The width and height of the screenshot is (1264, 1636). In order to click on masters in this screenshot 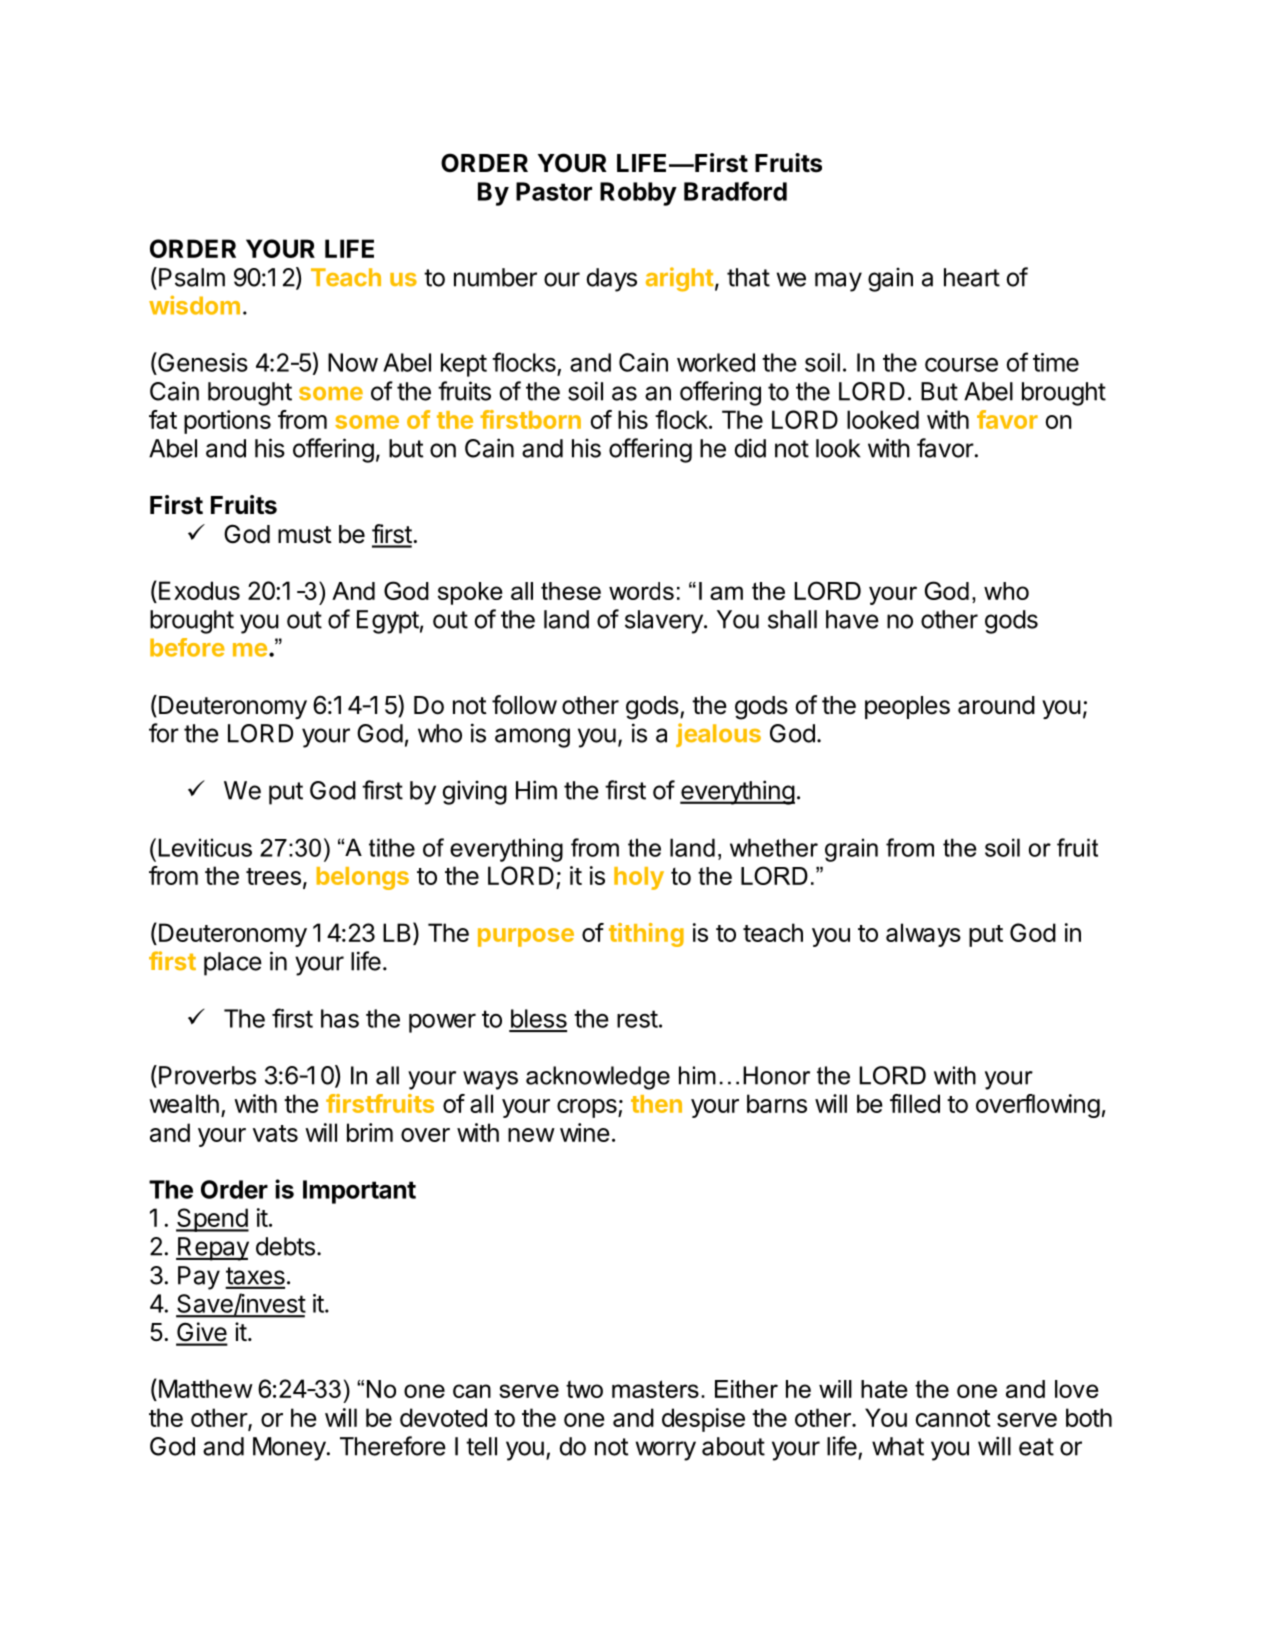, I will do `click(655, 1389)`.
